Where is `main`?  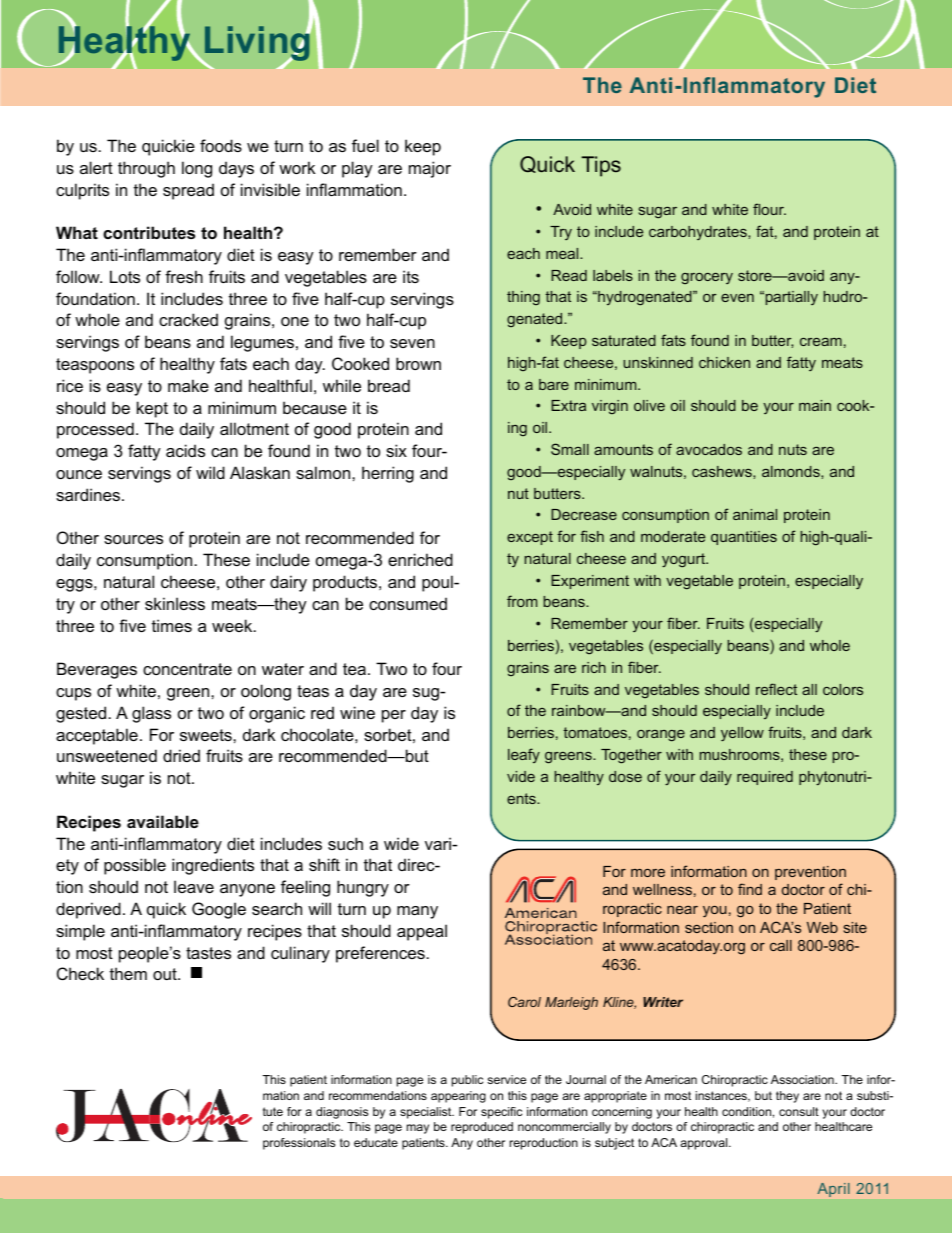
main is located at coordinates (815, 405).
